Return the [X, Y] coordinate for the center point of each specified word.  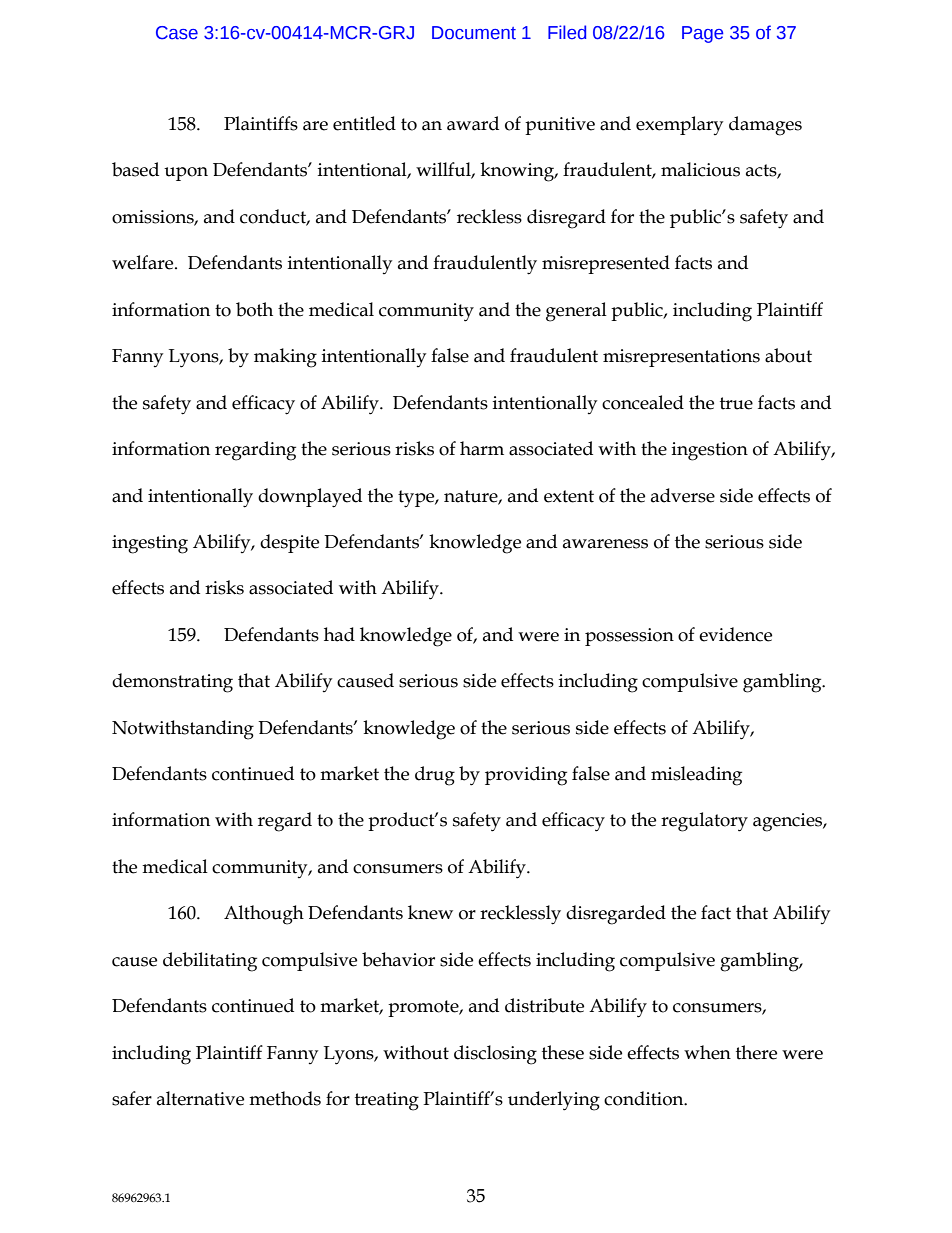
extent [569, 496]
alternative [200, 1098]
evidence [735, 634]
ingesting [150, 544]
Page [702, 34]
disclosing [495, 1055]
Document [474, 33]
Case [177, 33]
